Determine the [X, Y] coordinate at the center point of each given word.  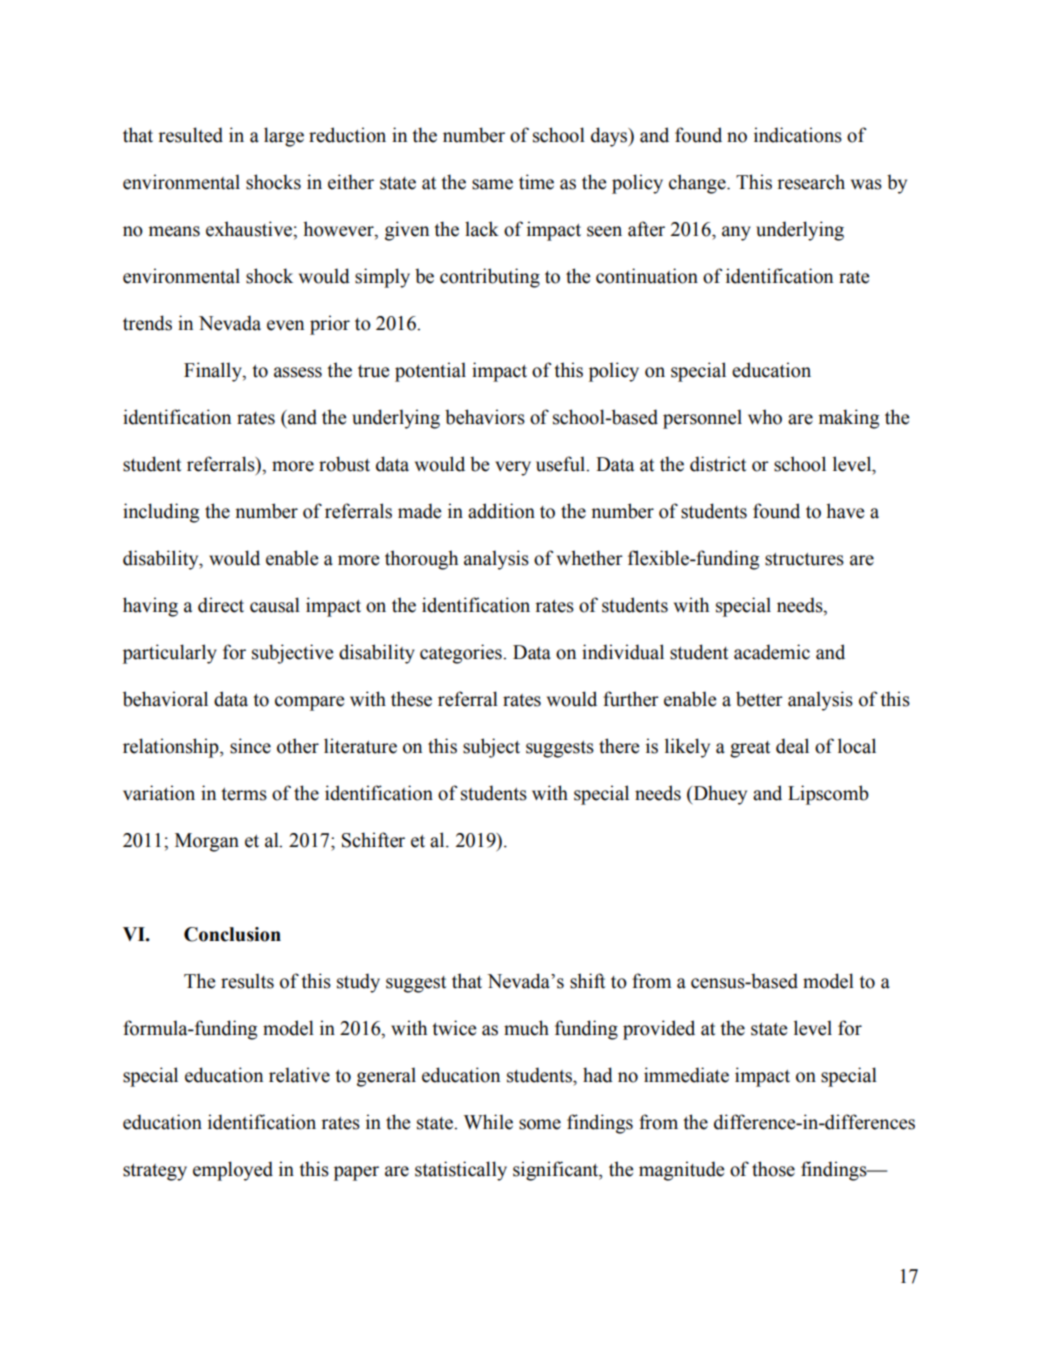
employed [233, 1171]
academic [772, 652]
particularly [170, 654]
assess [298, 372]
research [811, 182]
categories [462, 654]
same [492, 184]
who [765, 417]
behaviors [485, 417]
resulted [190, 135]
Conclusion [232, 934]
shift [587, 981]
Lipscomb [828, 795]
